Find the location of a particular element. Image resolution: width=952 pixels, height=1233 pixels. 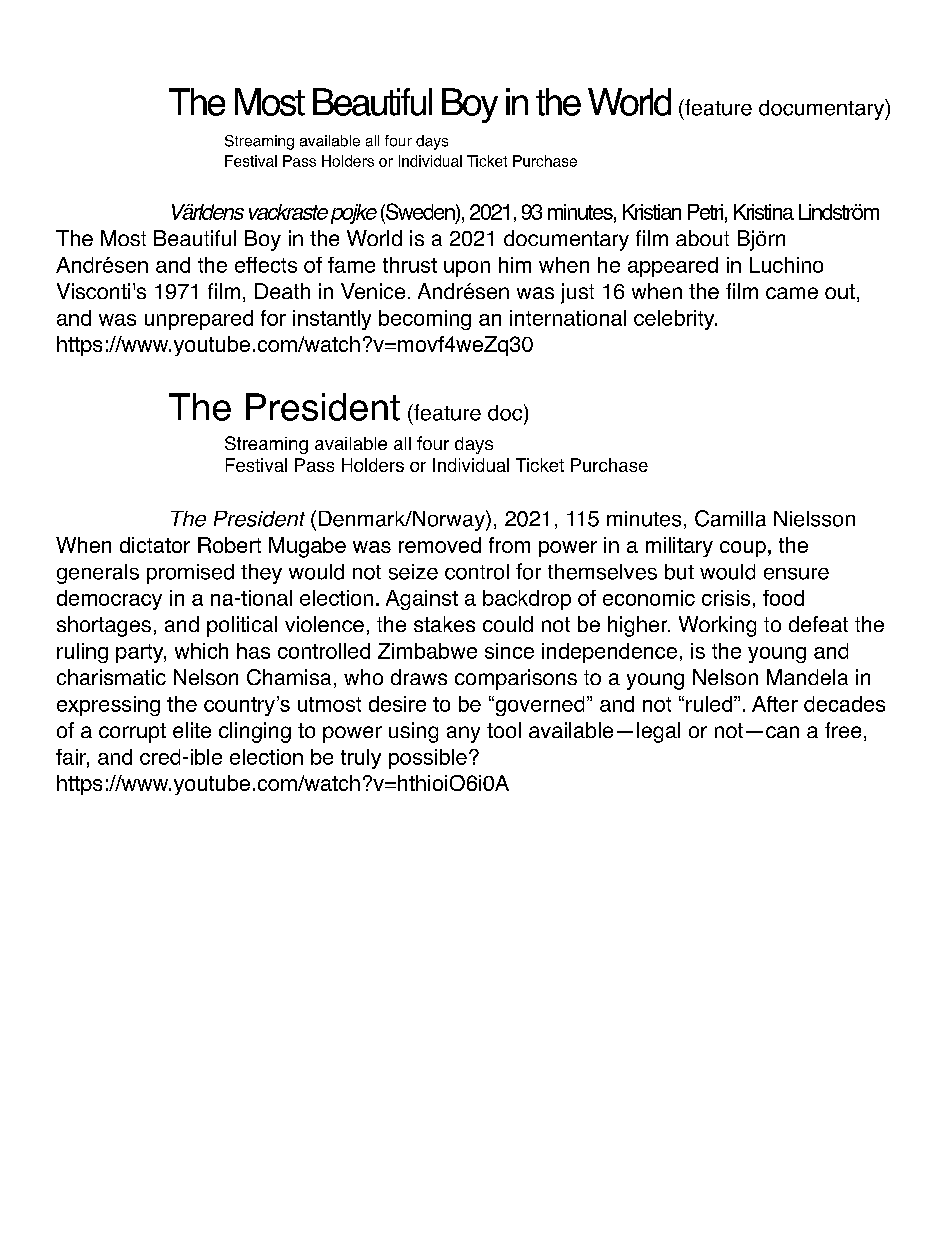

democracy is located at coordinates (109, 600).
